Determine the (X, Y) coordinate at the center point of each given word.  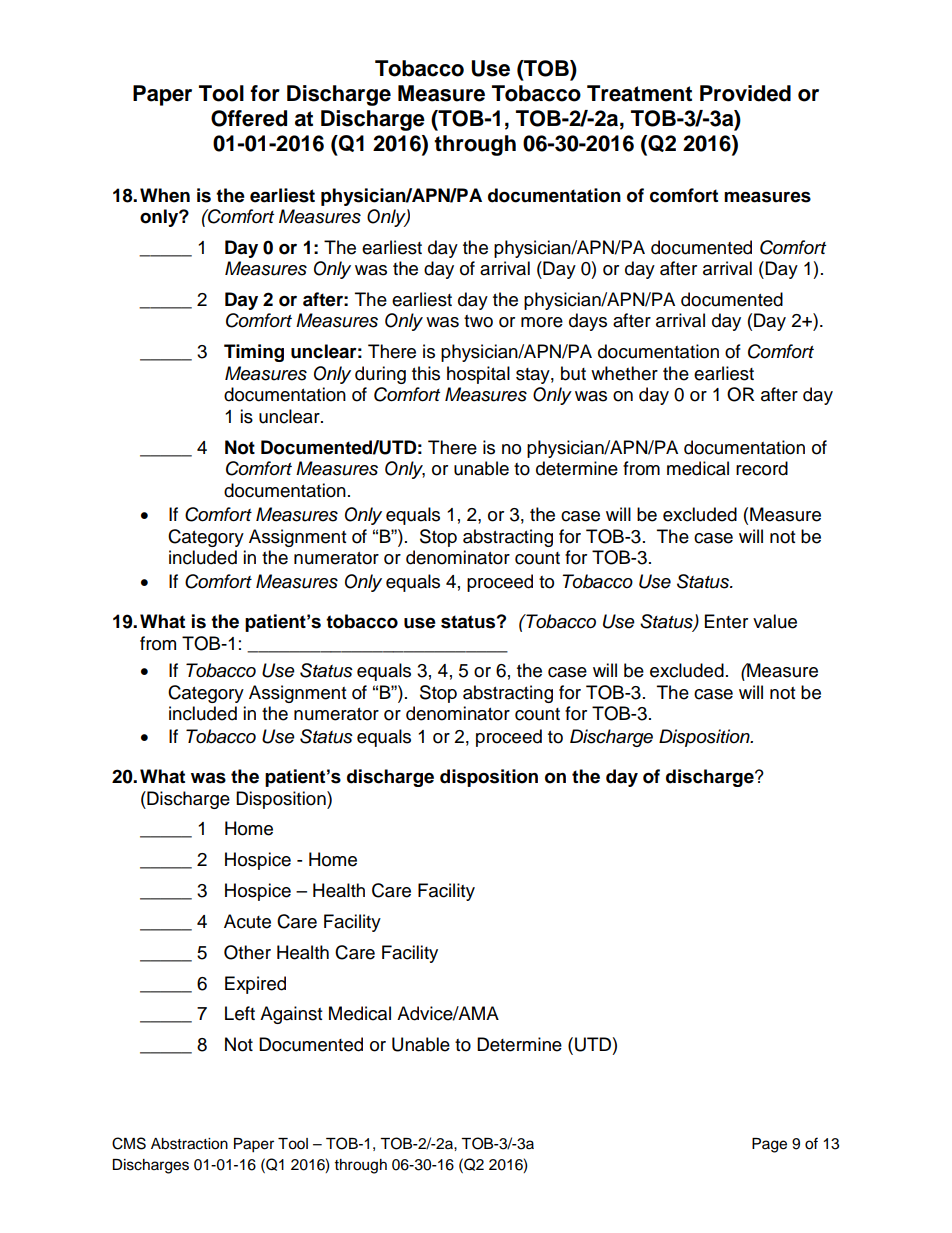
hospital (478, 375)
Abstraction (189, 1144)
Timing (254, 353)
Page (769, 1145)
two (478, 321)
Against (291, 1015)
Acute (247, 921)
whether (624, 373)
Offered (249, 118)
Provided (745, 93)
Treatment (639, 93)
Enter (726, 621)
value (775, 621)
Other (247, 952)
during (380, 375)
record (762, 468)
